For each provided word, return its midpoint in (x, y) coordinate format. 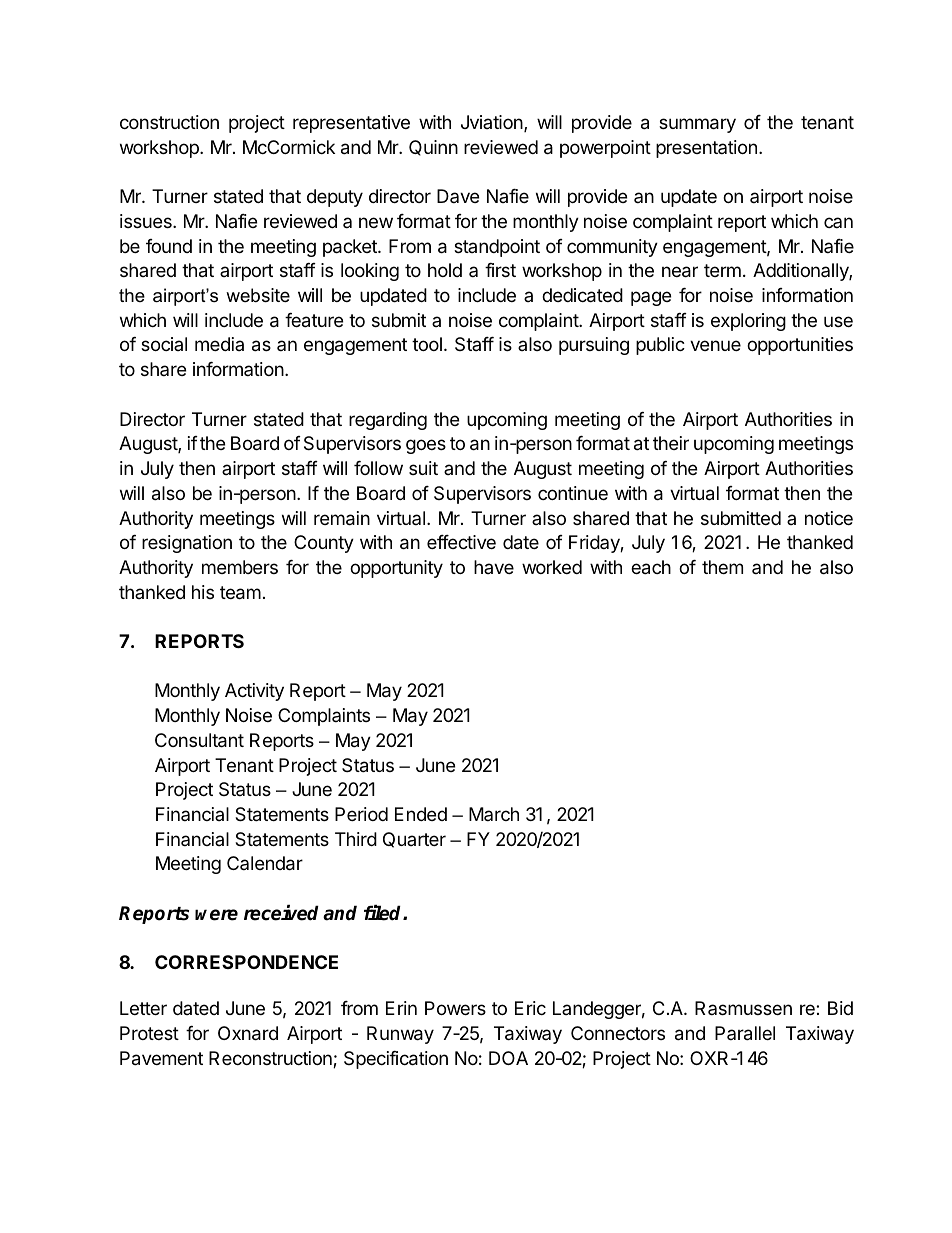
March (494, 814)
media (219, 344)
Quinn (433, 148)
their (671, 443)
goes (426, 446)
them (722, 567)
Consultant (199, 740)
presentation (706, 149)
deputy (335, 198)
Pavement (161, 1058)
